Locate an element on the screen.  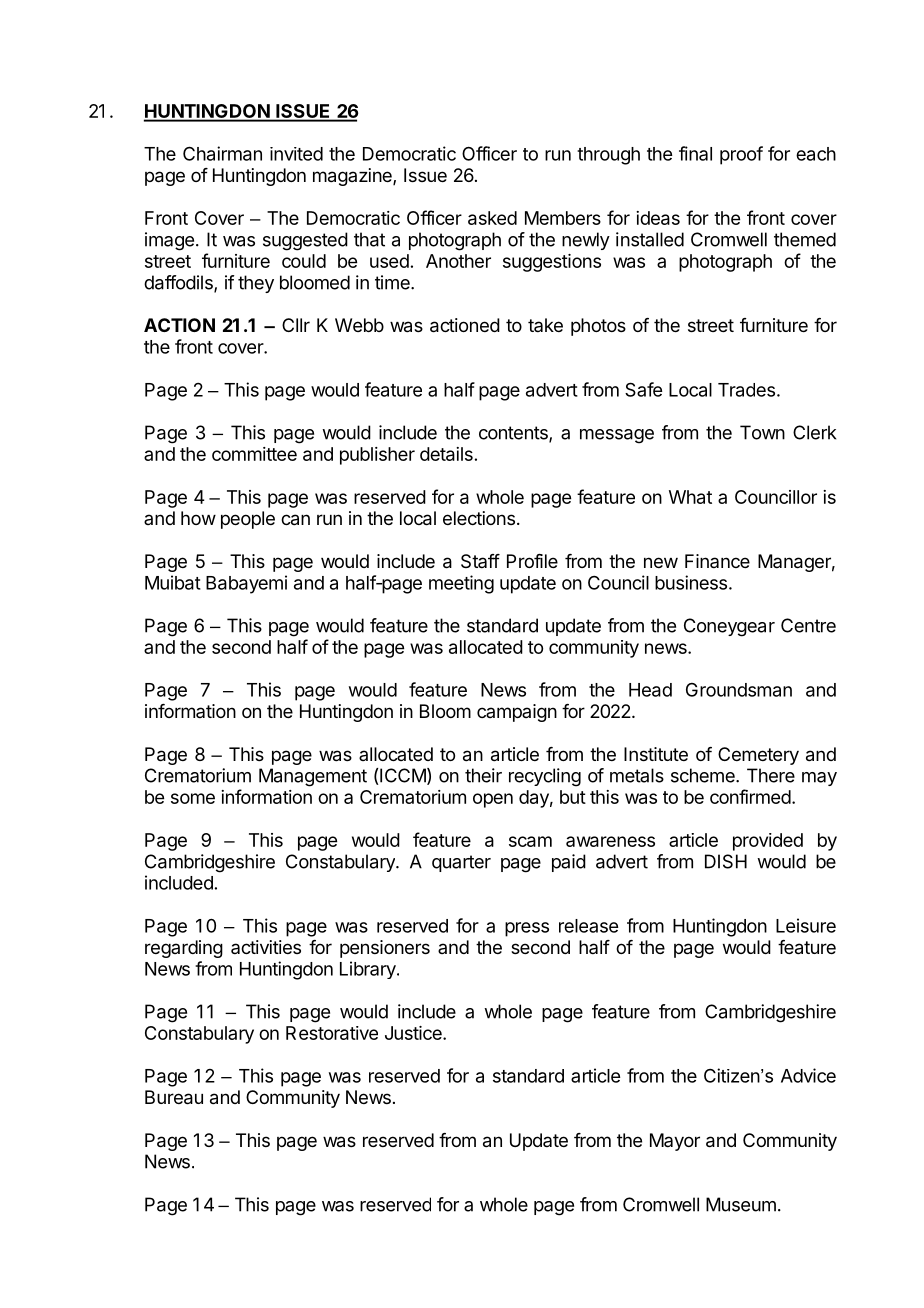
Chairman is located at coordinates (222, 153).
